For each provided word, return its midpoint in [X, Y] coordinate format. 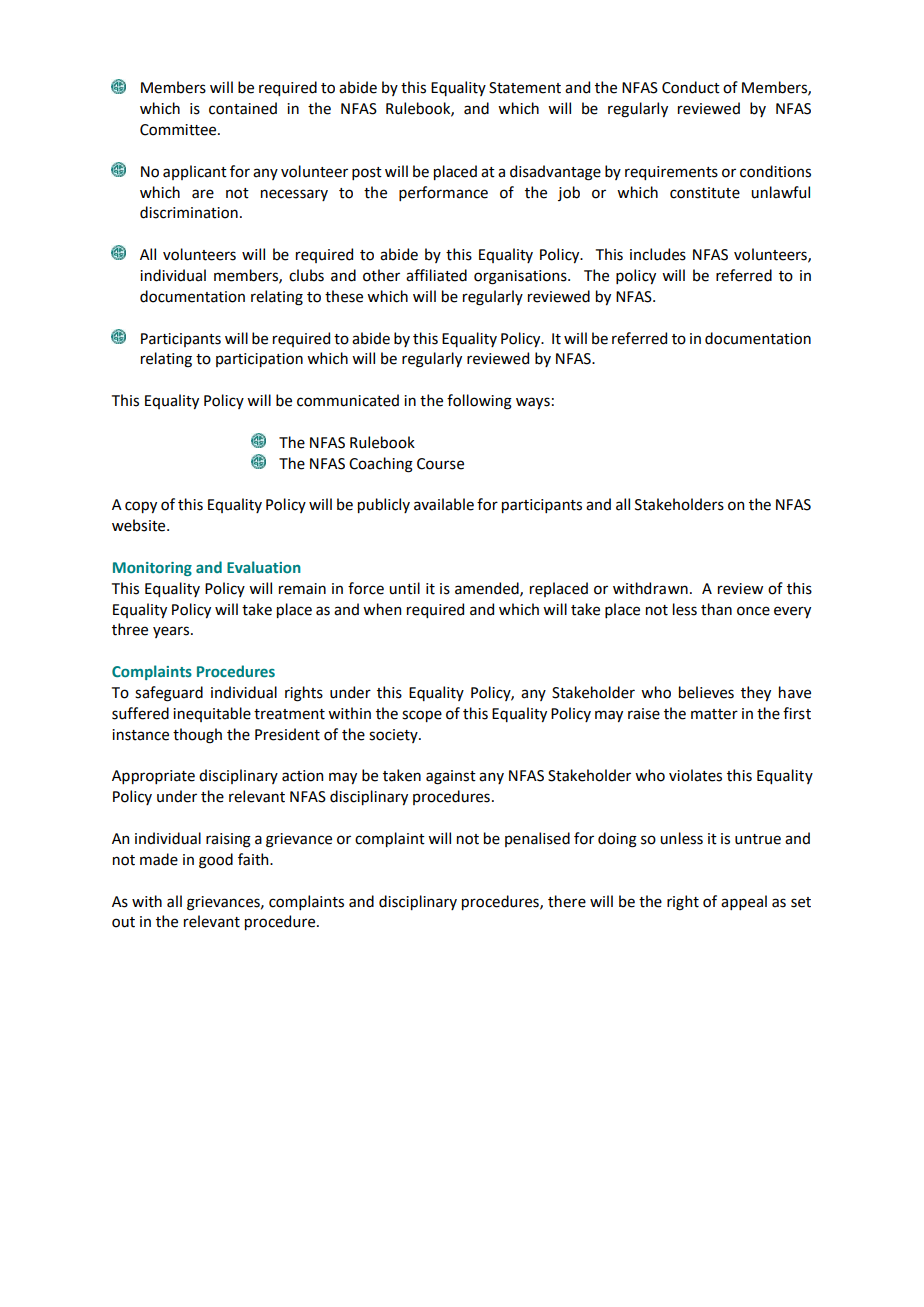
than [716, 609]
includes [658, 254]
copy [141, 507]
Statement [525, 88]
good [216, 861]
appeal [744, 902]
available [444, 504]
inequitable [212, 714]
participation [259, 360]
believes [706, 692]
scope [422, 716]
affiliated [436, 275]
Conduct [691, 87]
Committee [179, 130]
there [567, 901]
